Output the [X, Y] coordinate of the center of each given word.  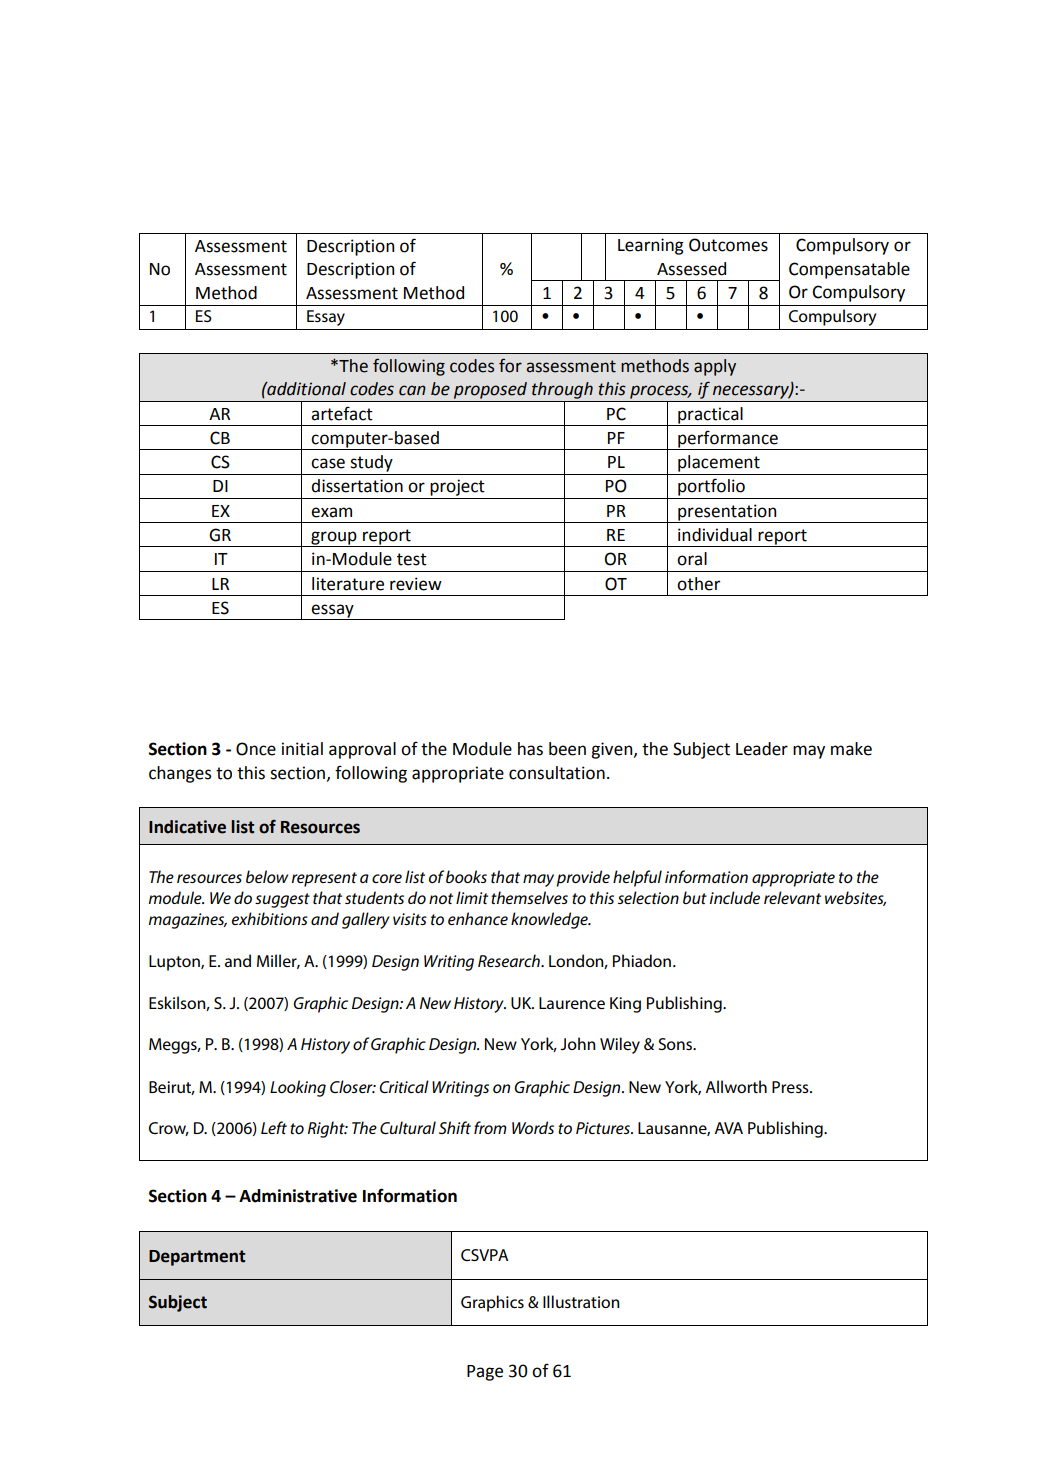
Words [533, 1127]
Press [791, 1087]
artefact [342, 413]
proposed [490, 390]
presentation [727, 513]
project [457, 487]
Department [197, 1258]
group [334, 539]
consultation [557, 773]
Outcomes [728, 245]
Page [485, 1373]
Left [274, 1127]
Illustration [581, 1301]
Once [256, 749]
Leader [762, 749]
